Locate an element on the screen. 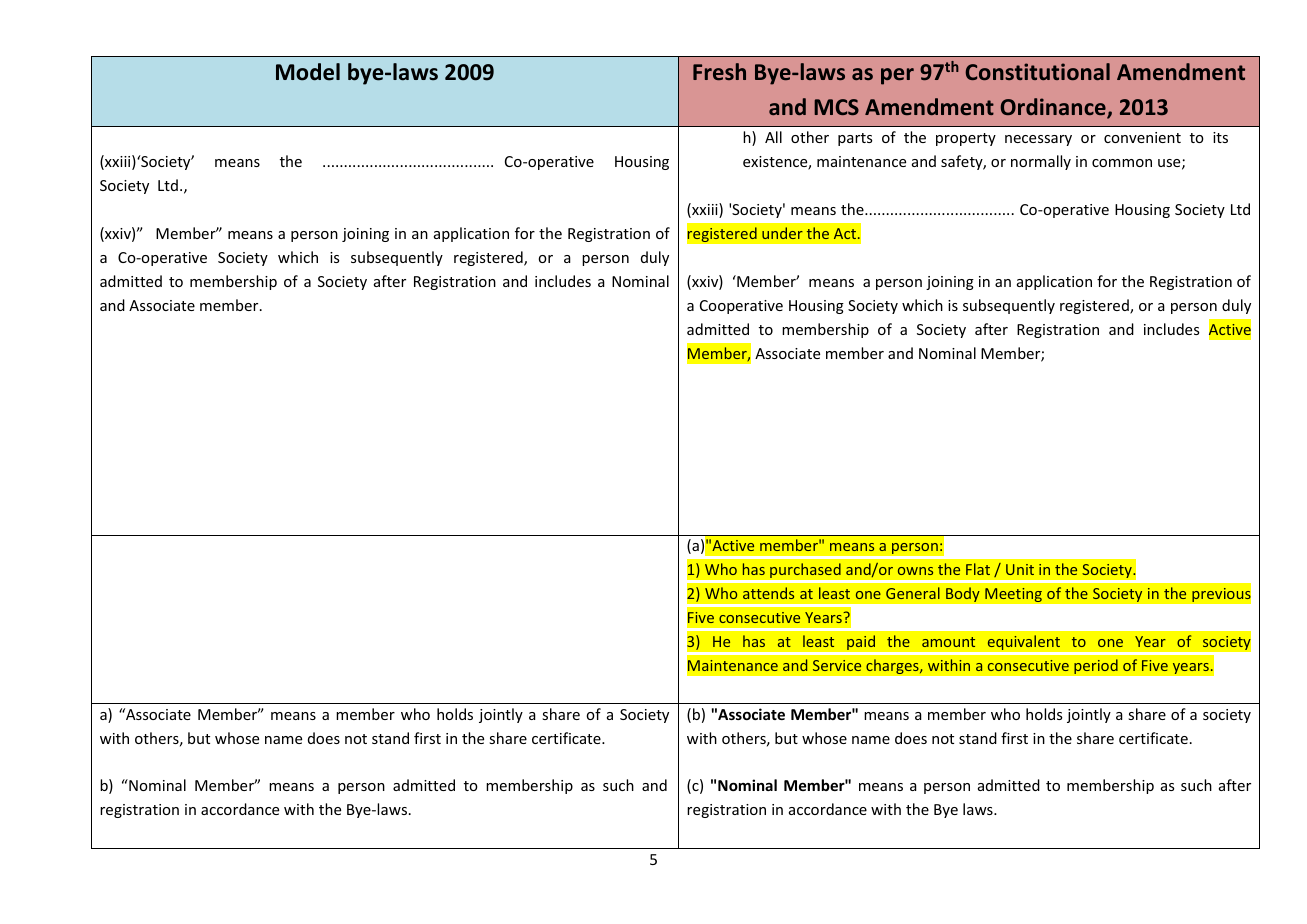 This screenshot has height=924, width=1307. Fresh is located at coordinates (719, 71).
